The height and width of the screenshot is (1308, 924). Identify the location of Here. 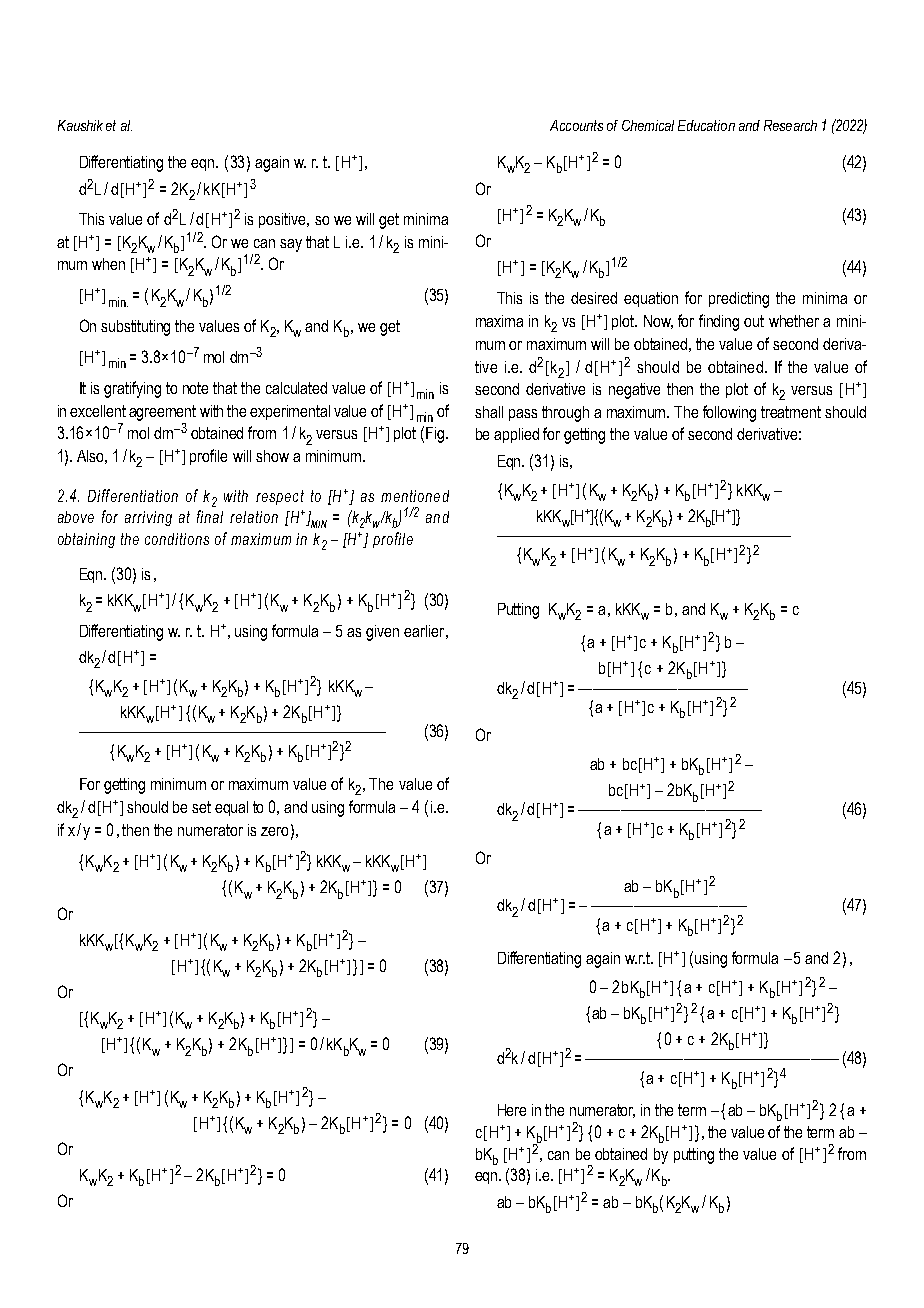
(512, 1110).
